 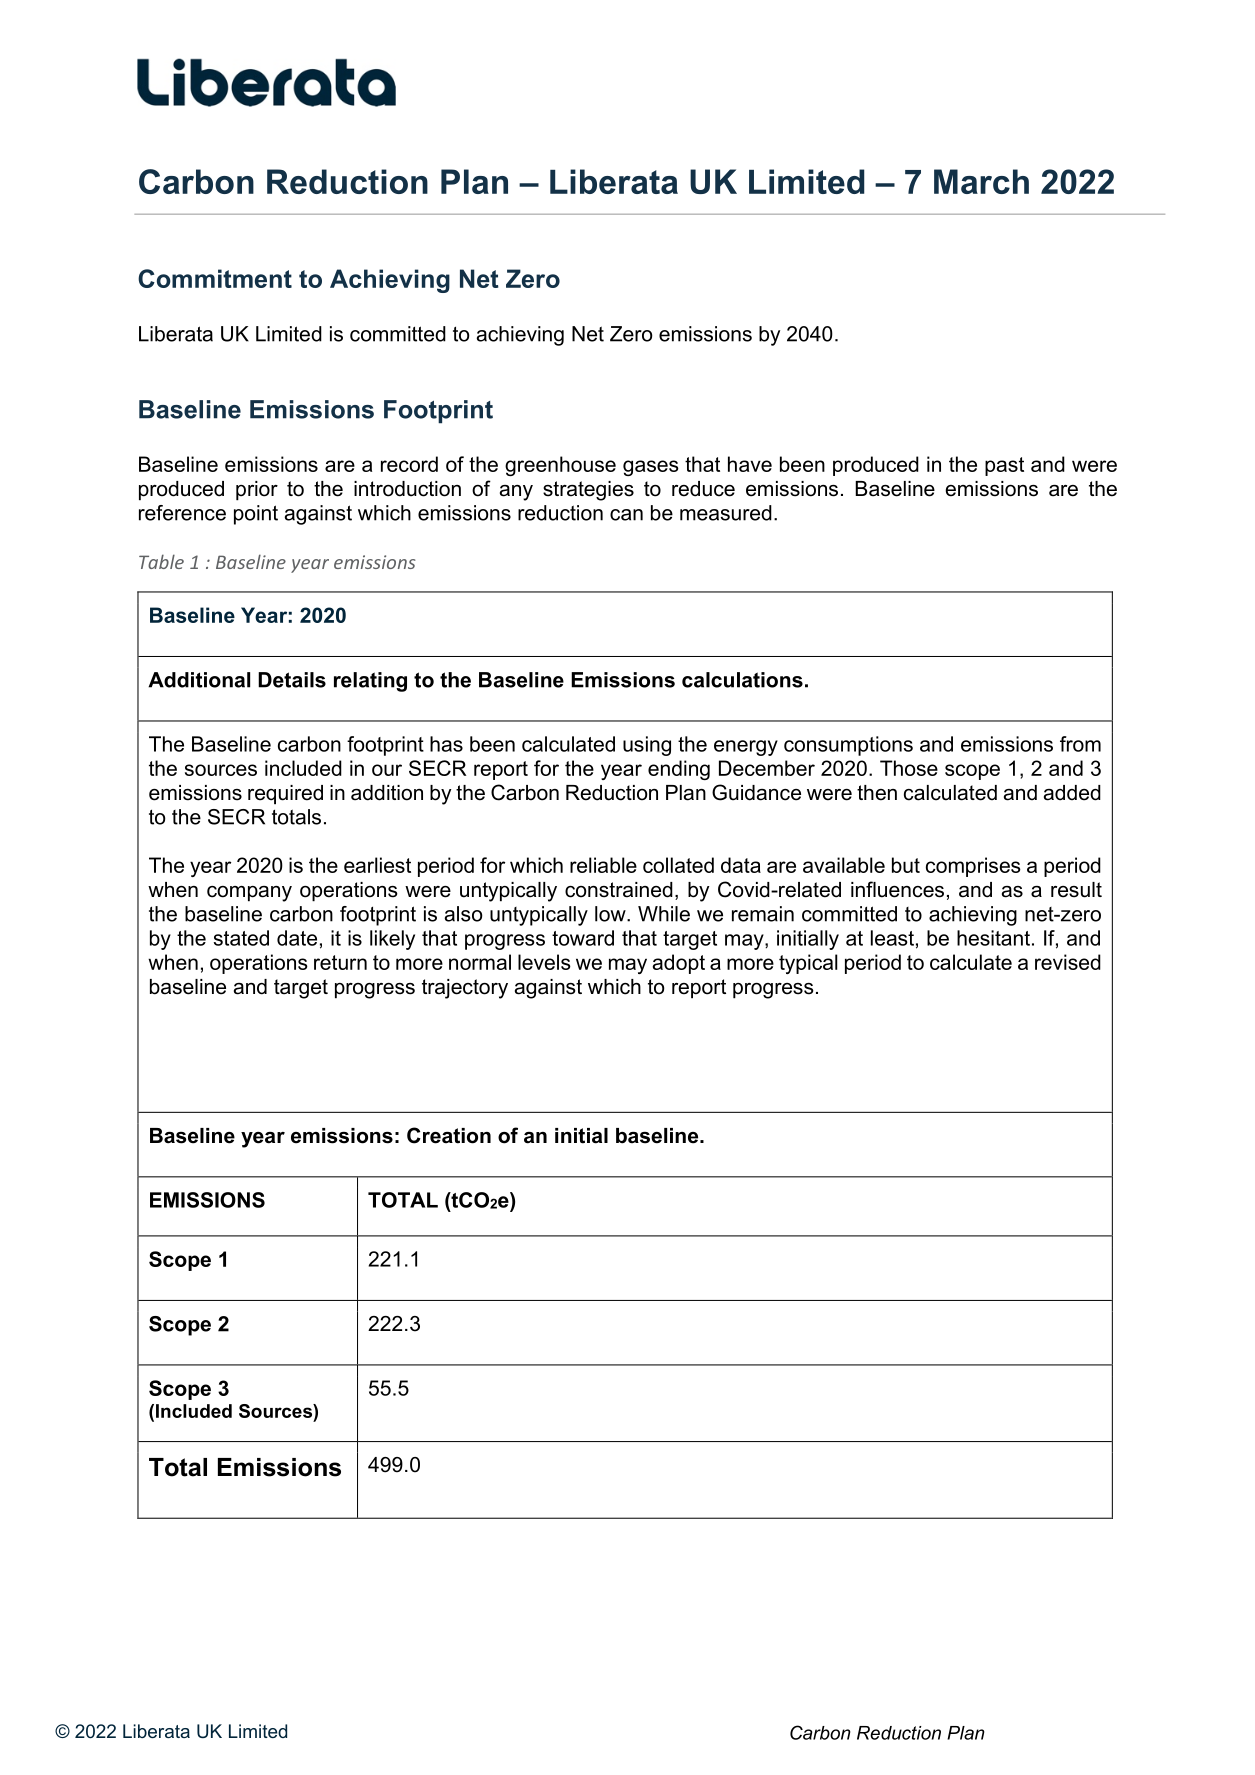 I want to click on Commitment, so click(x=215, y=278).
